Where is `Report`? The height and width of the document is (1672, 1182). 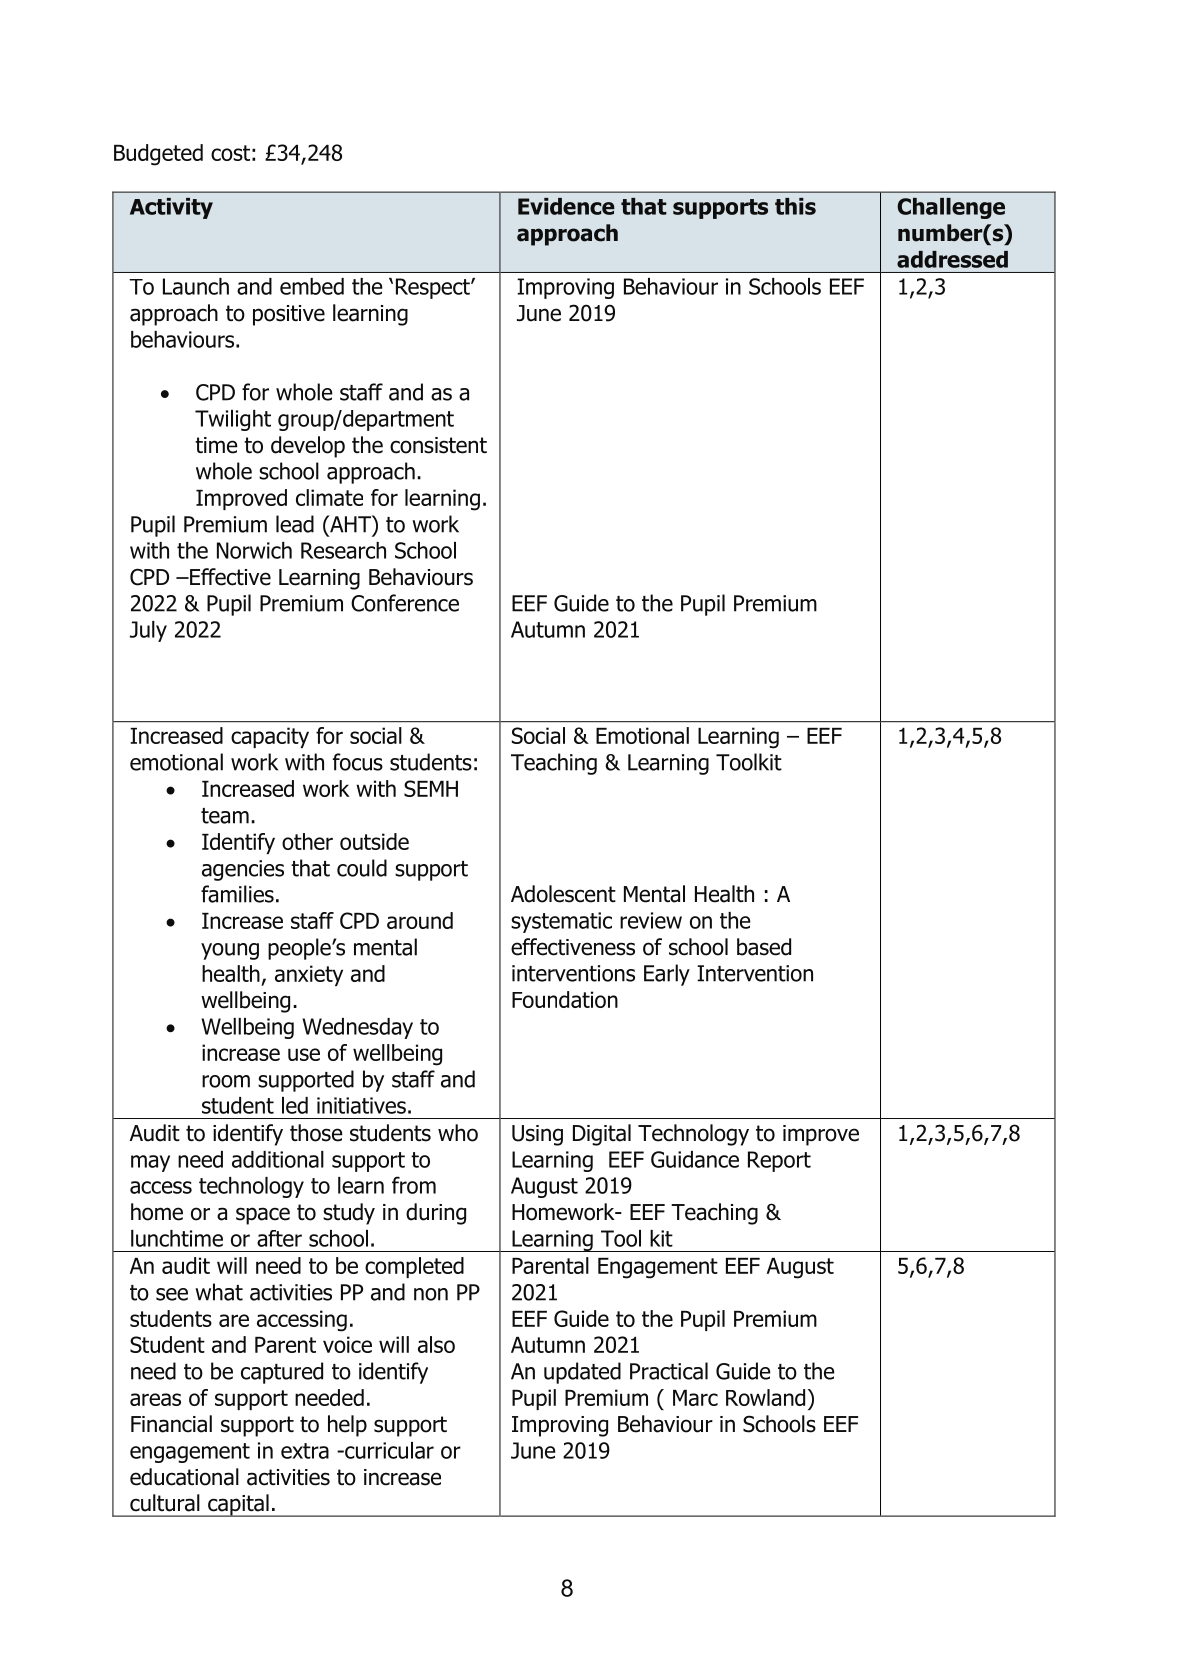 Report is located at coordinates (779, 1161).
